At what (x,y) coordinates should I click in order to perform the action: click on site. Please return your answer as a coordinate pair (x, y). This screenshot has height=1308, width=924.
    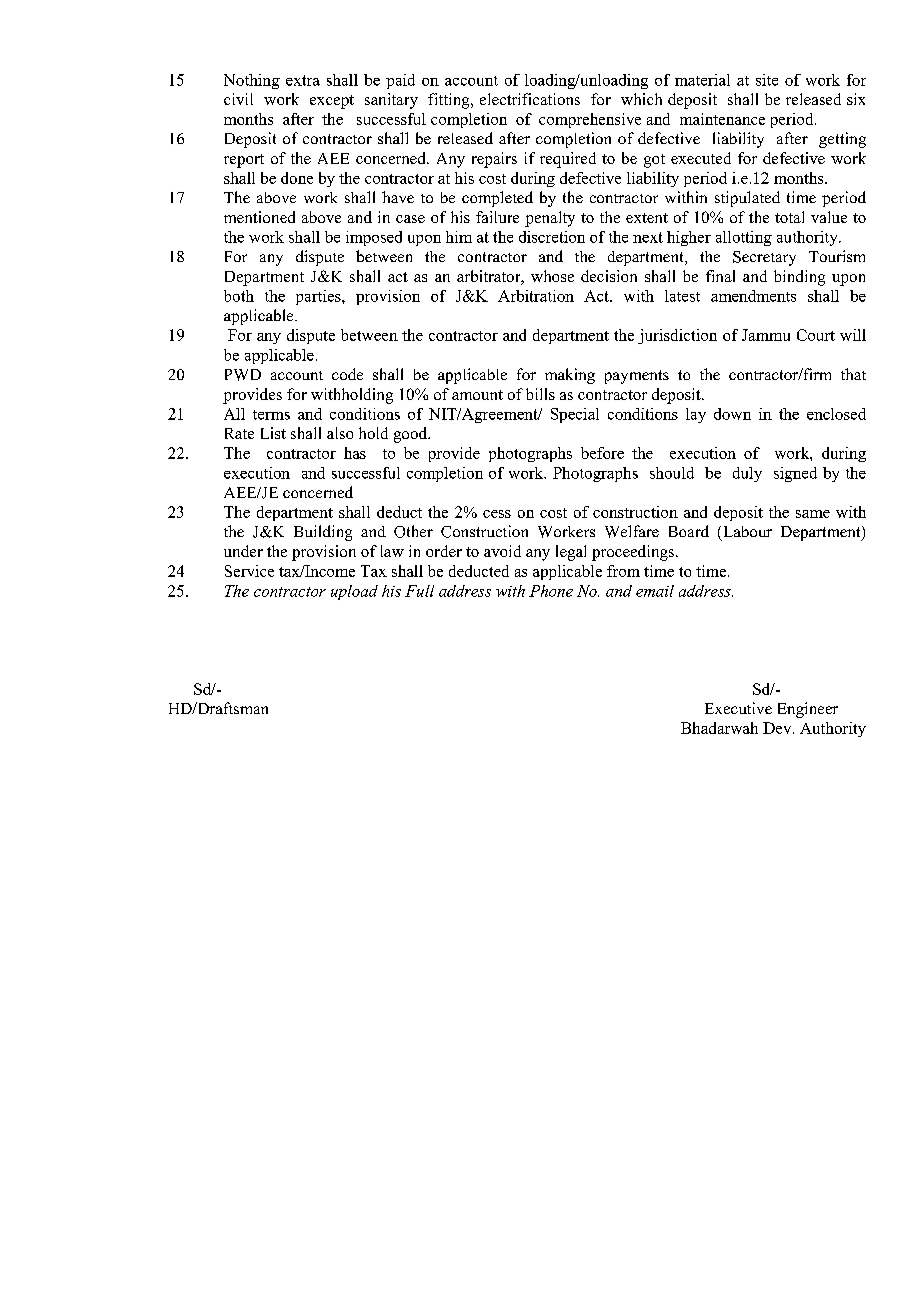
    Looking at the image, I should click on (767, 80).
